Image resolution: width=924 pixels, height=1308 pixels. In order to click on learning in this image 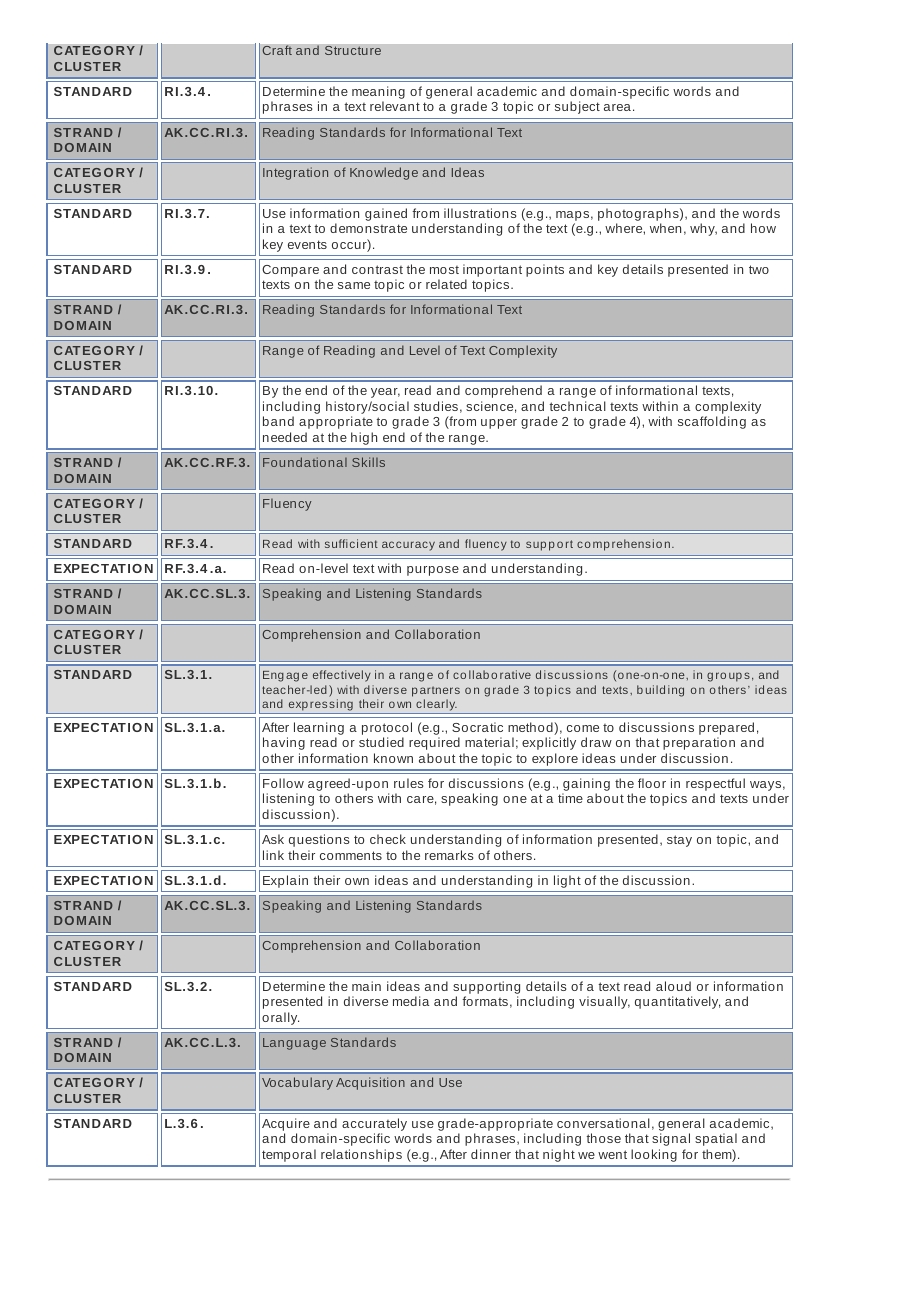, I will do `click(319, 730)`.
